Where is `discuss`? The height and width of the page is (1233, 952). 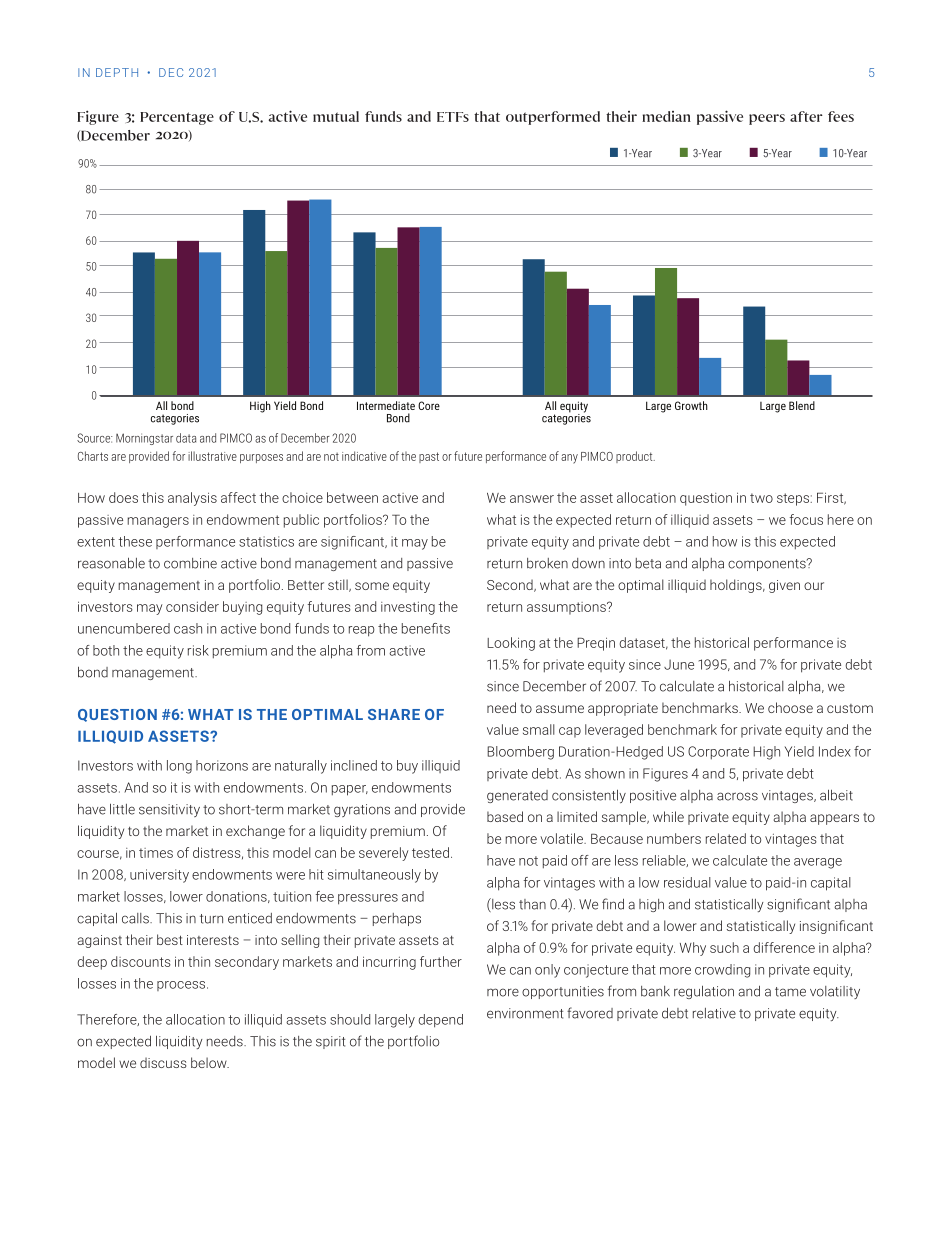
discuss is located at coordinates (163, 1062).
